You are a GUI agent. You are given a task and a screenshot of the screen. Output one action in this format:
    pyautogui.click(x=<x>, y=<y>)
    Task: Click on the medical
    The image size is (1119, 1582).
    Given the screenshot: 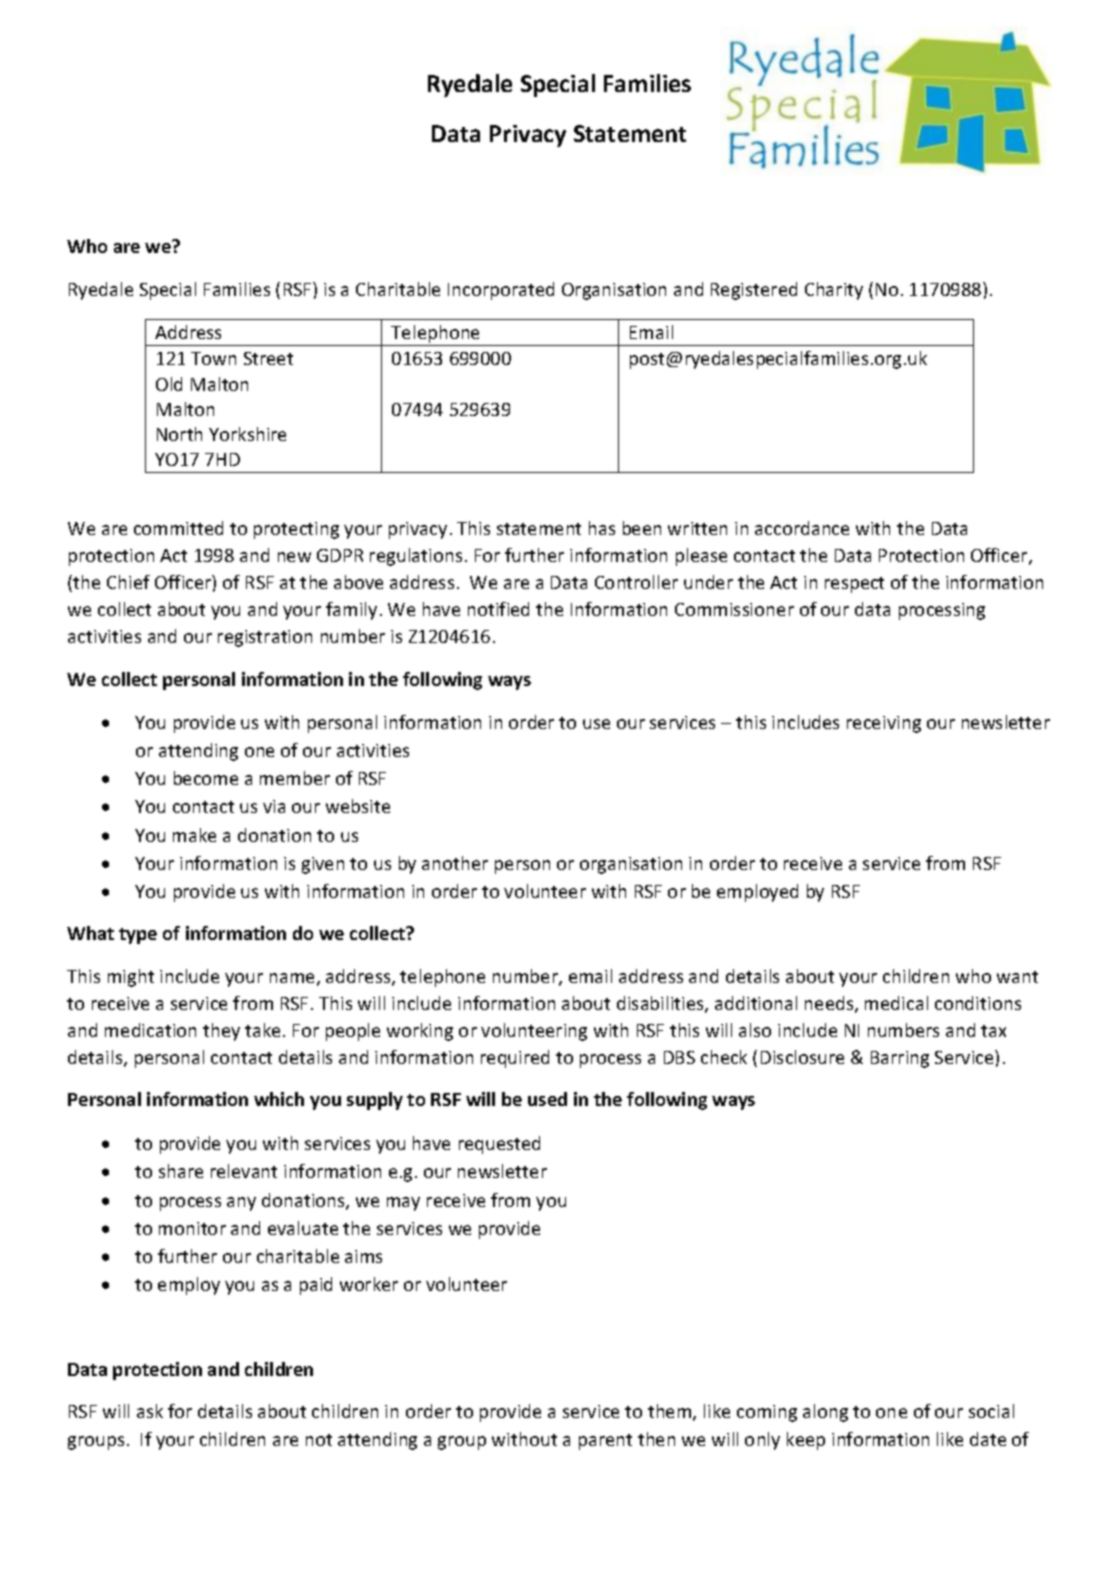 What is the action you would take?
    pyautogui.click(x=896, y=1003)
